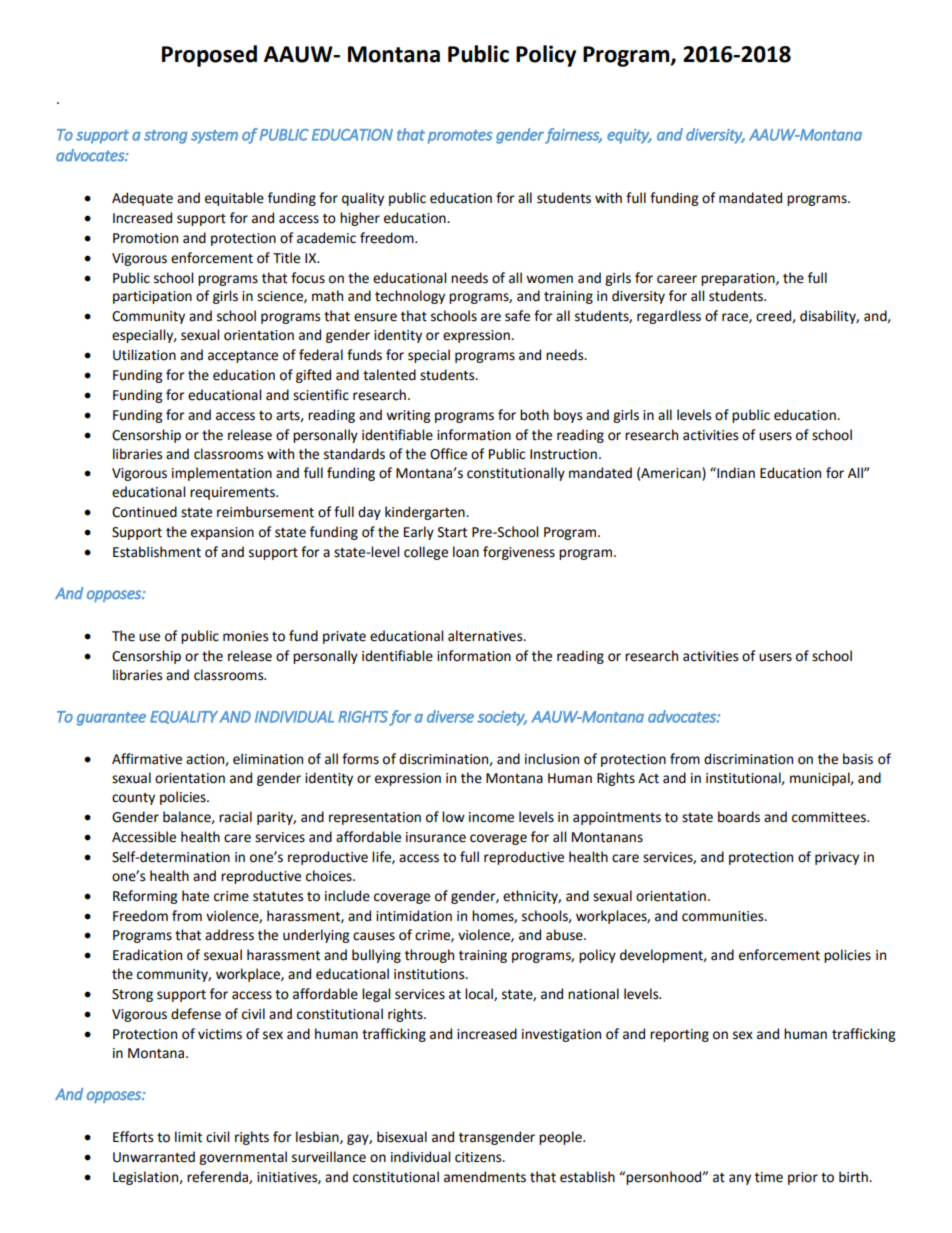 This screenshot has height=1233, width=952. I want to click on time, so click(769, 1177).
